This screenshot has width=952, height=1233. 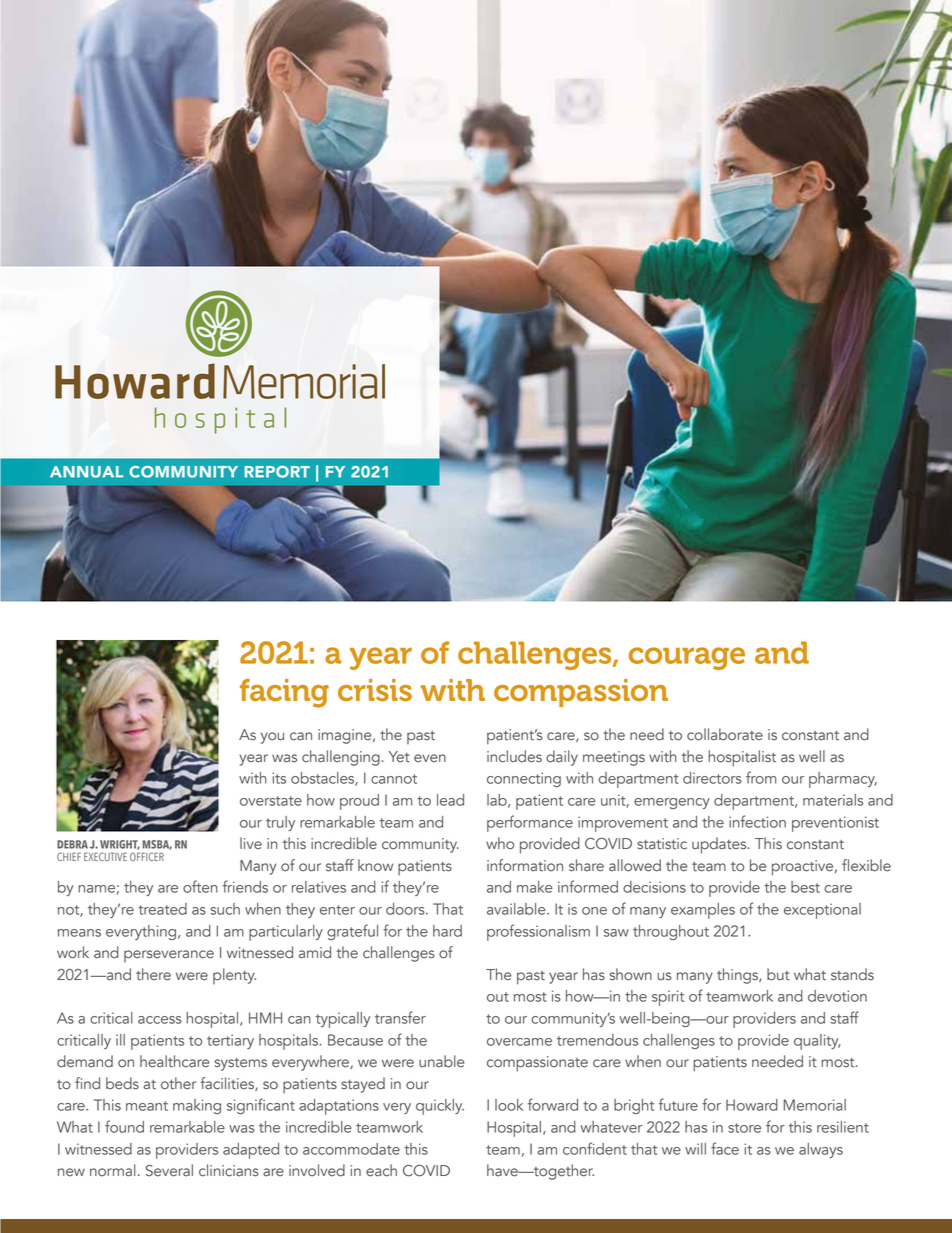 What do you see at coordinates (272, 738) in the screenshot?
I see `you` at bounding box center [272, 738].
